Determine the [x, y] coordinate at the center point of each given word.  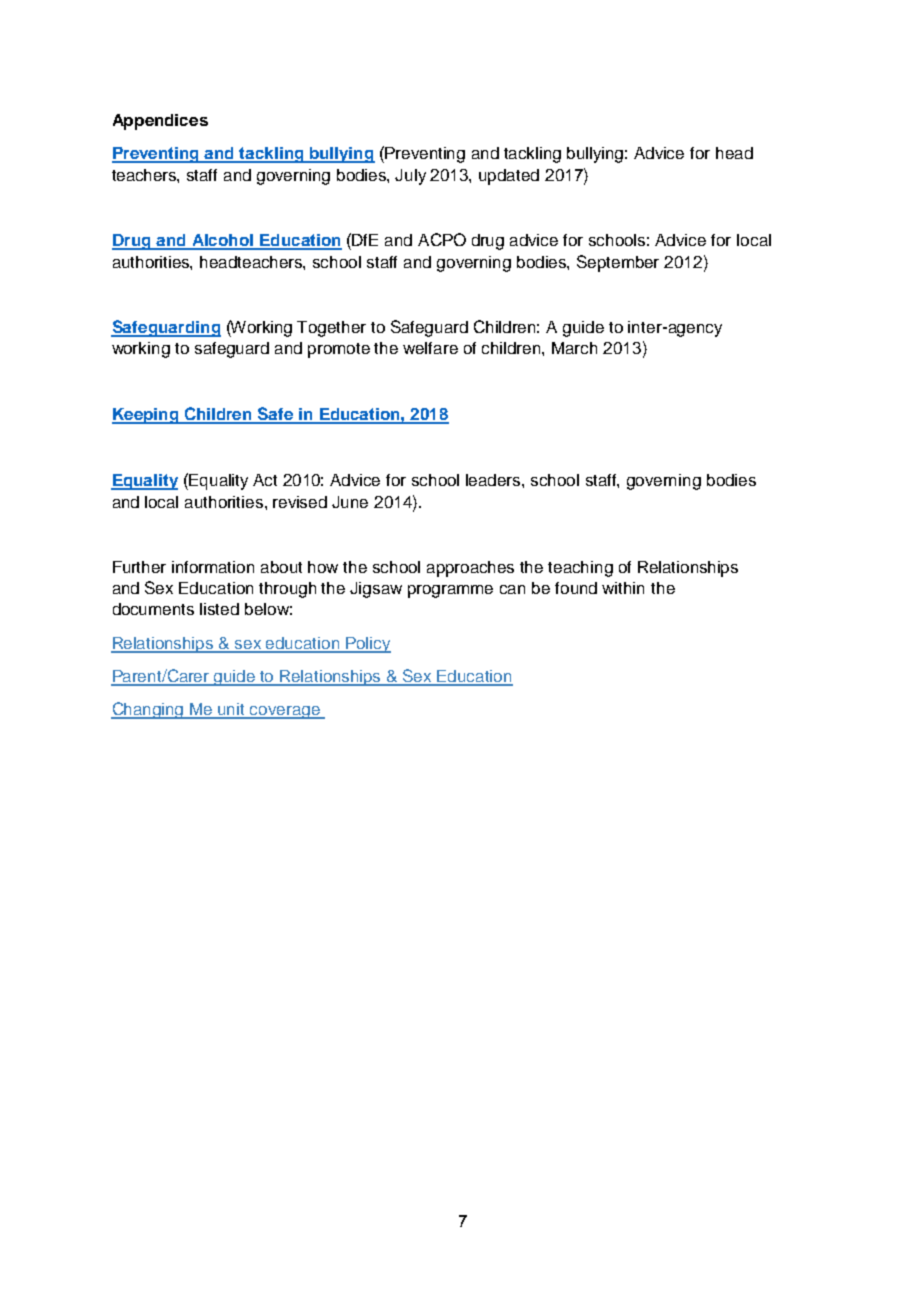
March [574, 348]
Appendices [160, 122]
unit [232, 710]
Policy [367, 645]
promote [339, 350]
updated [509, 177]
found [576, 588]
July [410, 177]
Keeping [146, 416]
